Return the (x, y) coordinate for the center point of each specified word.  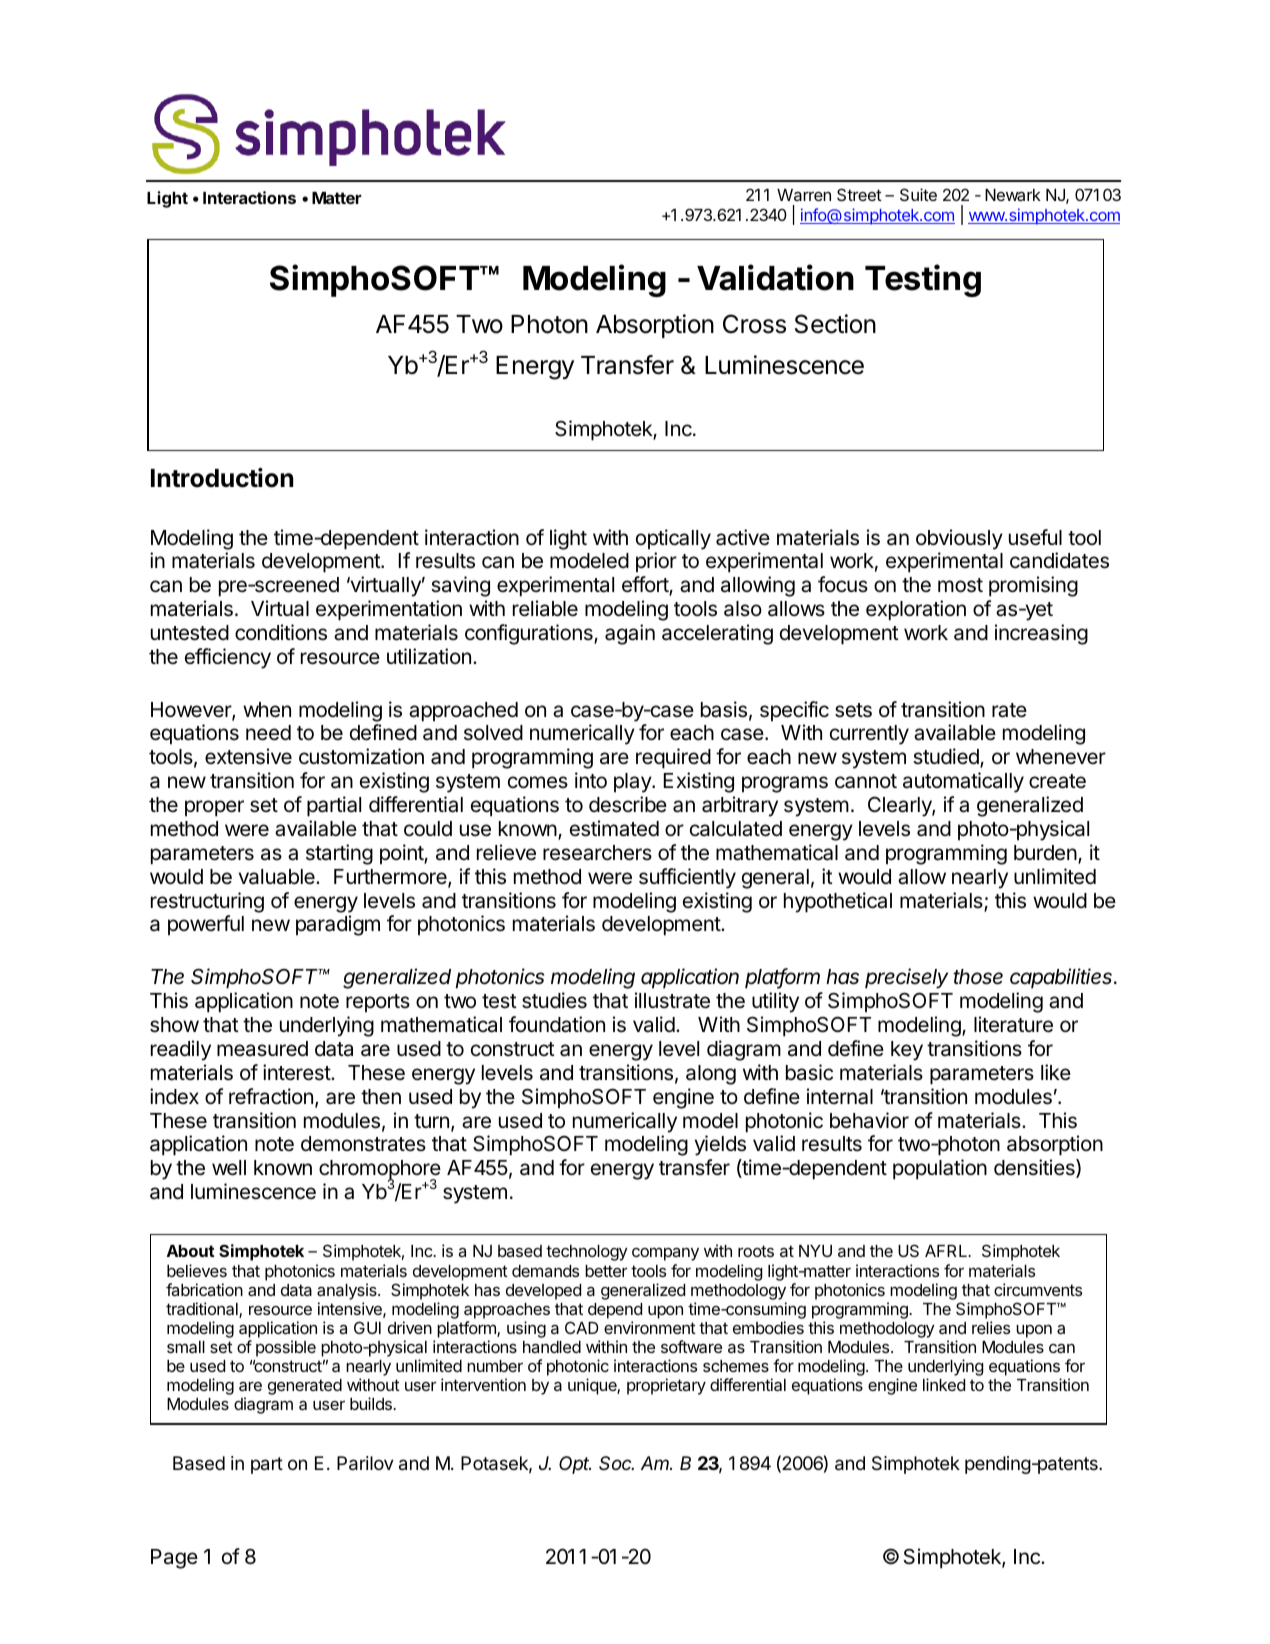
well (229, 1168)
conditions (281, 632)
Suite (918, 194)
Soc (616, 1463)
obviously (959, 539)
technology (587, 1253)
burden (1046, 854)
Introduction (222, 478)
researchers (597, 853)
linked (944, 1384)
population (940, 1169)
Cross (754, 324)
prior (656, 562)
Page (174, 1559)
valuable (278, 877)
